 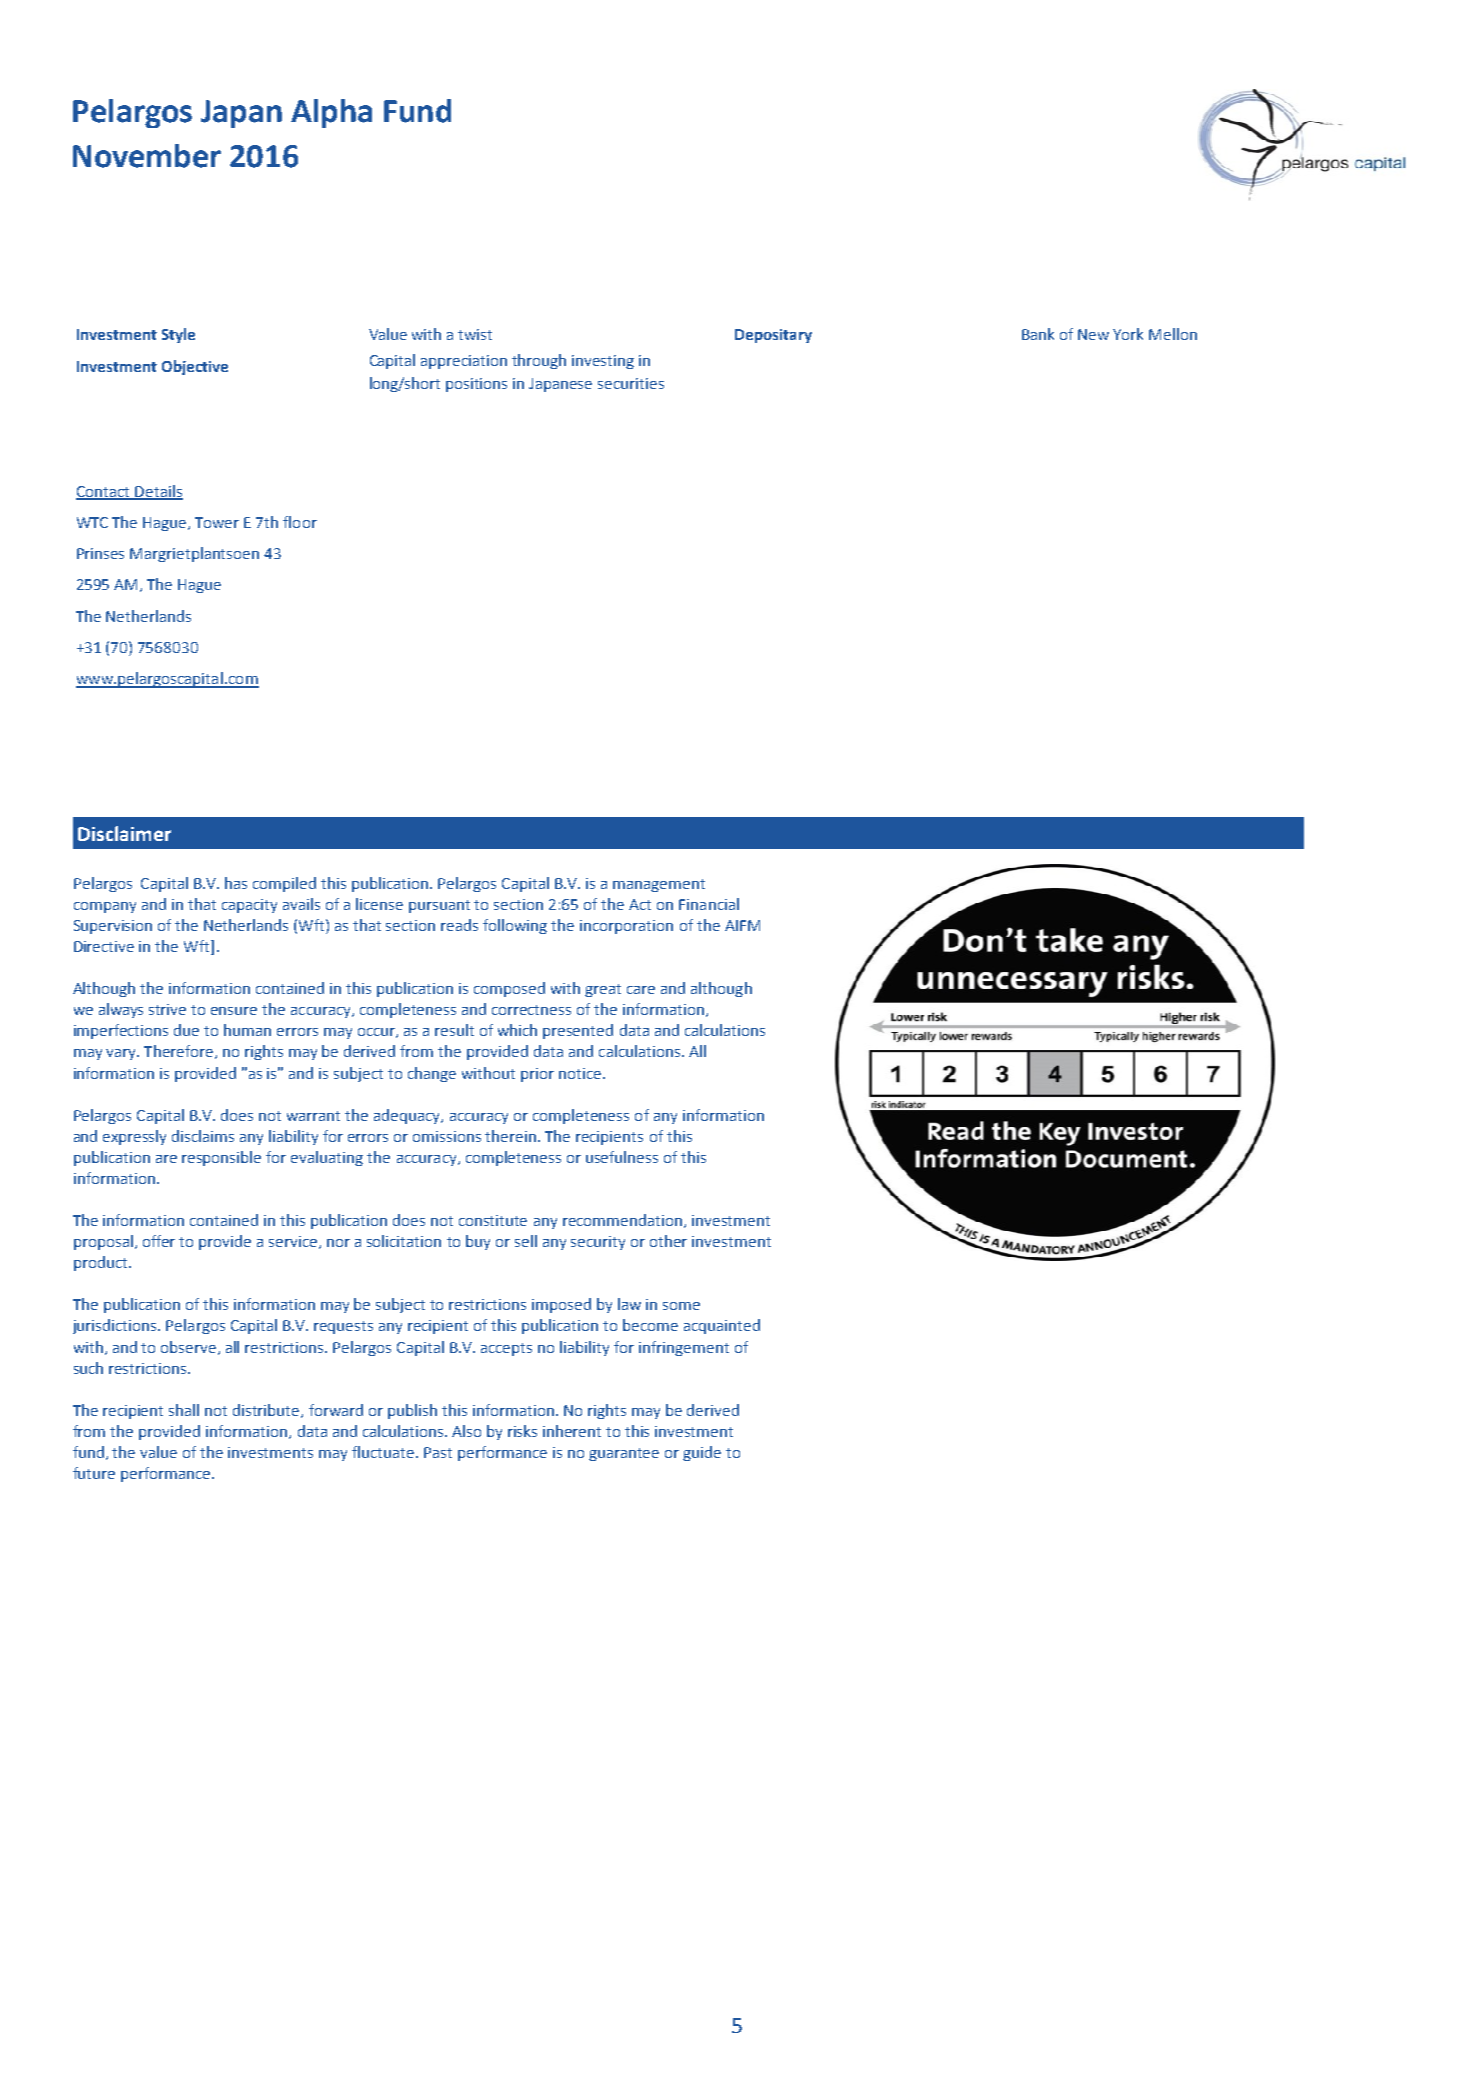 I want to click on guarantee, so click(x=624, y=1454).
